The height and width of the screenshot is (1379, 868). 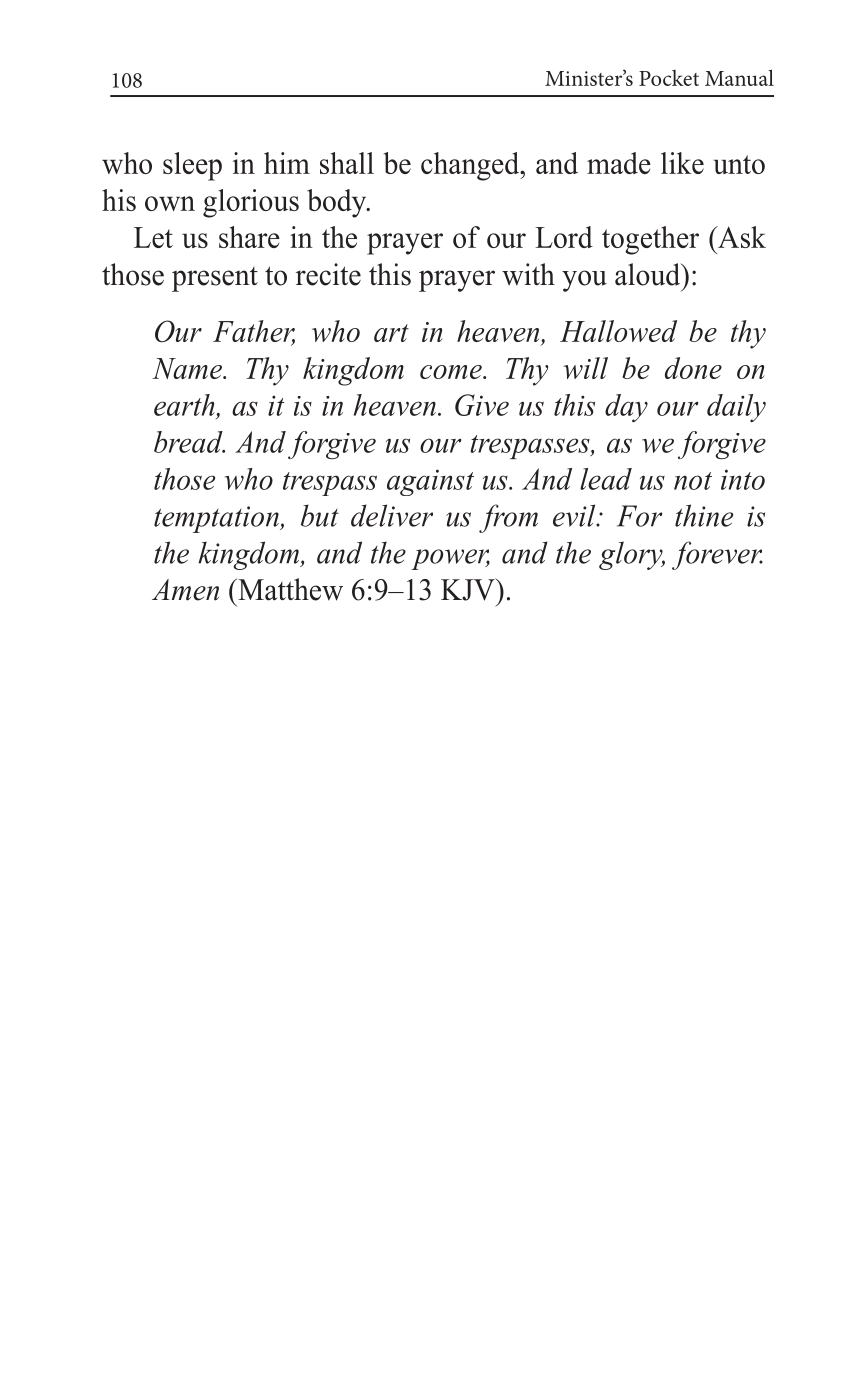 What do you see at coordinates (251, 203) in the screenshot?
I see `glorious` at bounding box center [251, 203].
